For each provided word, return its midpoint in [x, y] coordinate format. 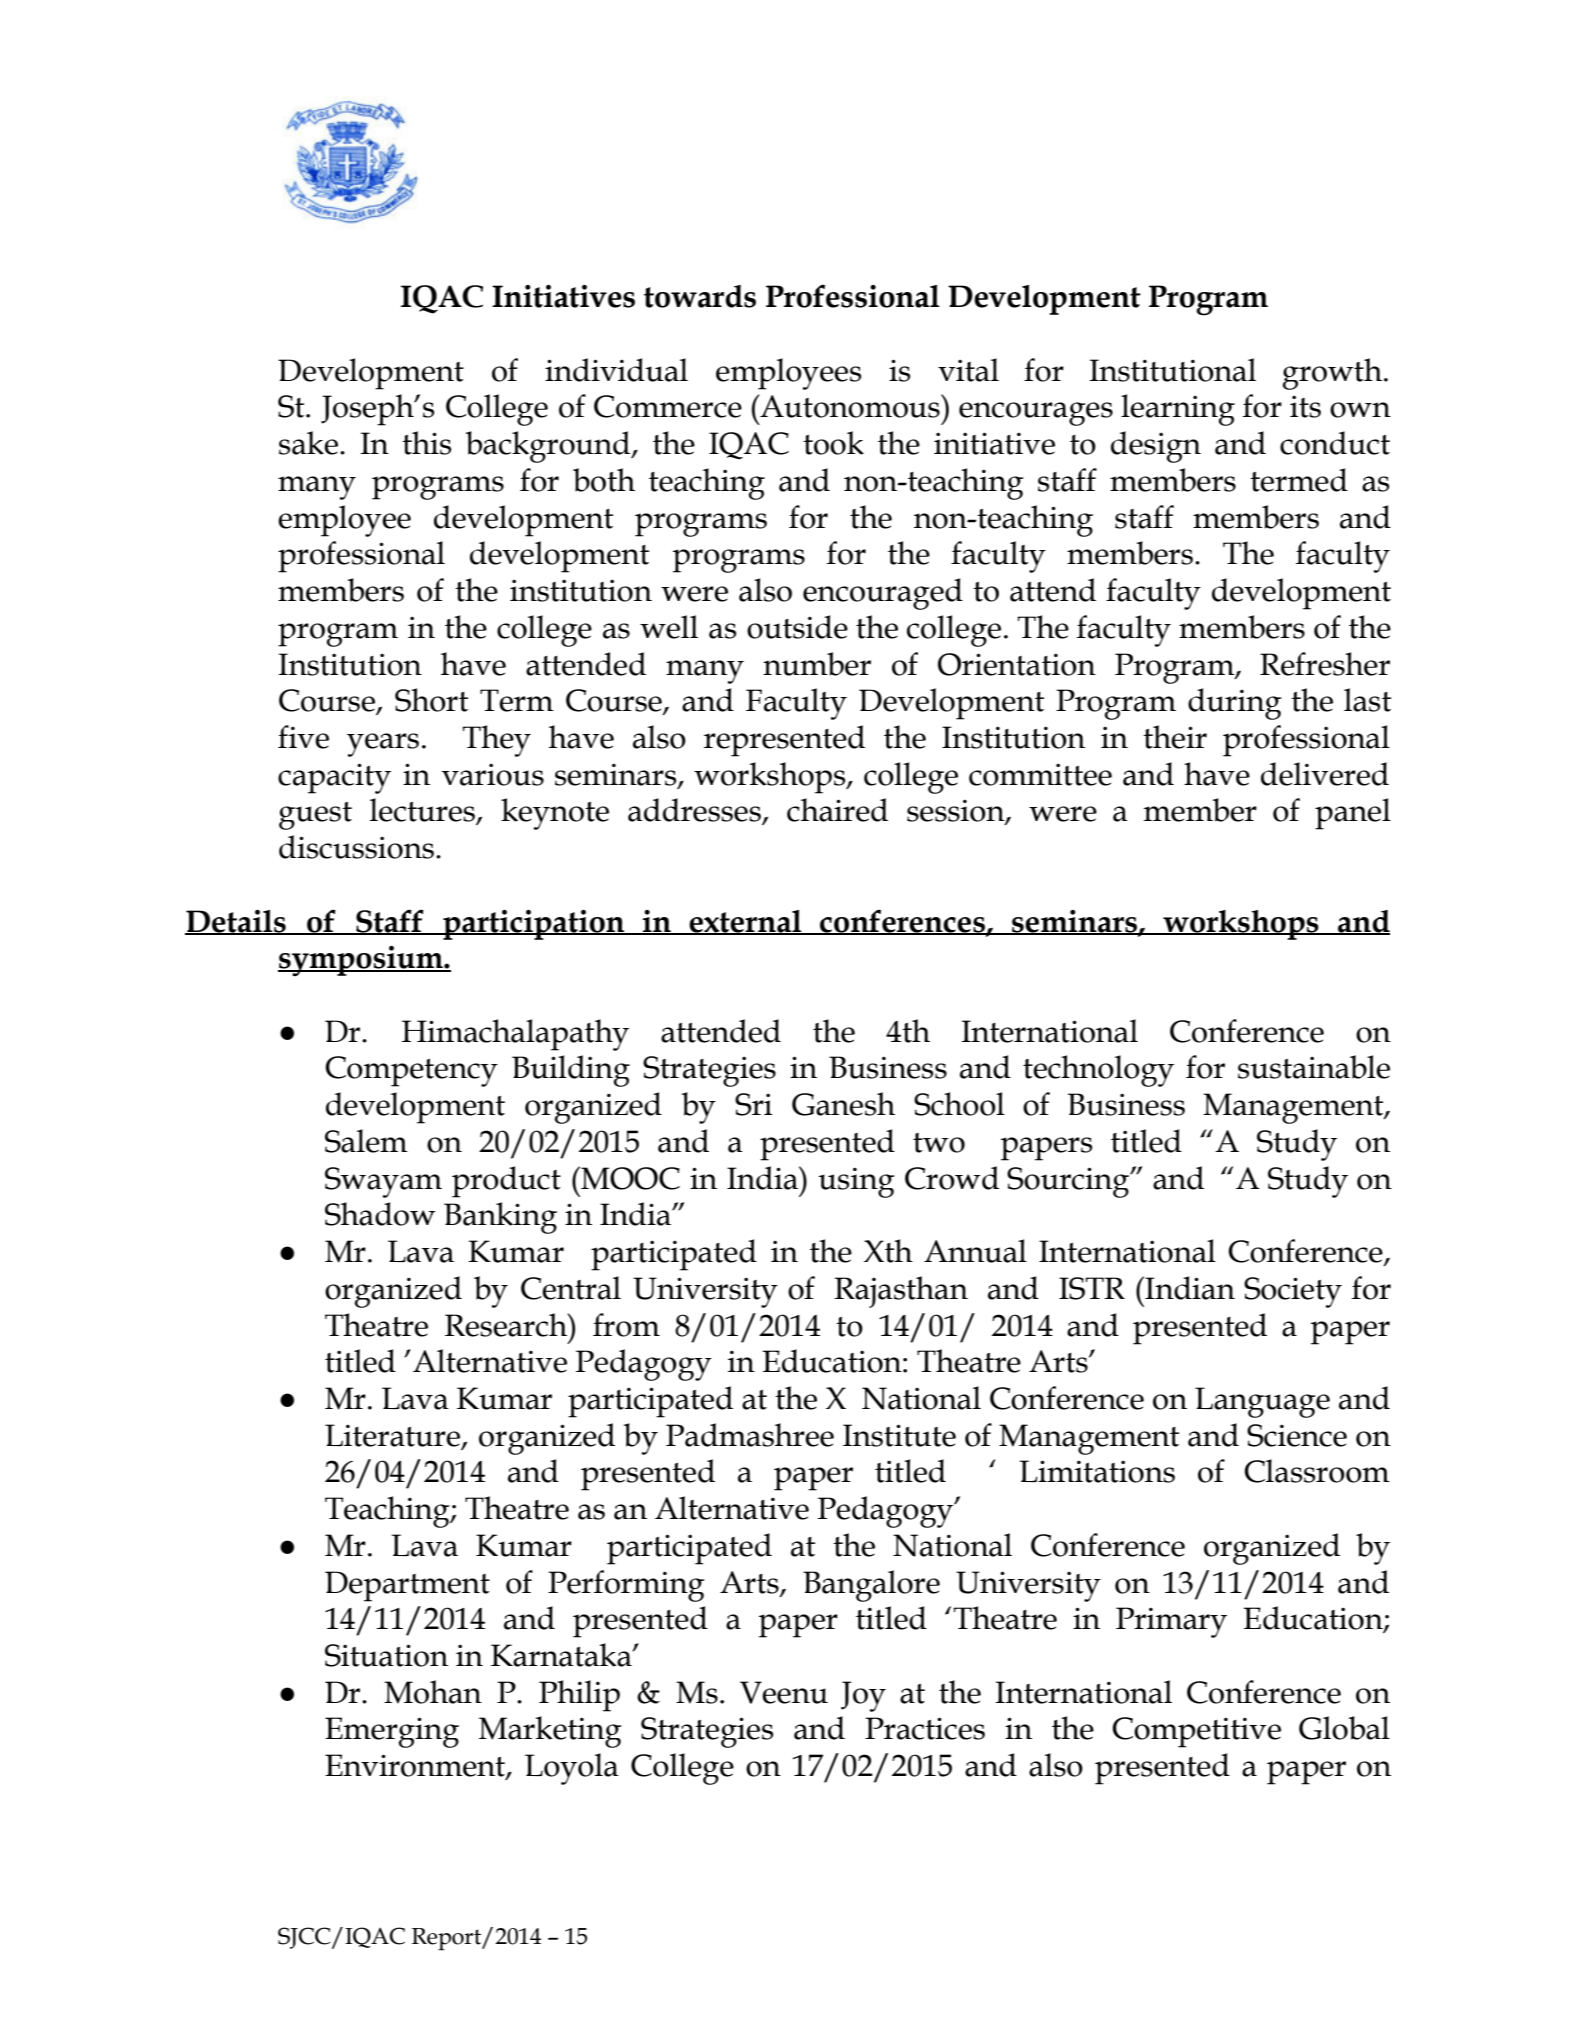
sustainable [1314, 1067]
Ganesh [843, 1104]
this [426, 443]
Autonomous [850, 406]
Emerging [392, 1732]
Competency [411, 1071]
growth [1332, 374]
